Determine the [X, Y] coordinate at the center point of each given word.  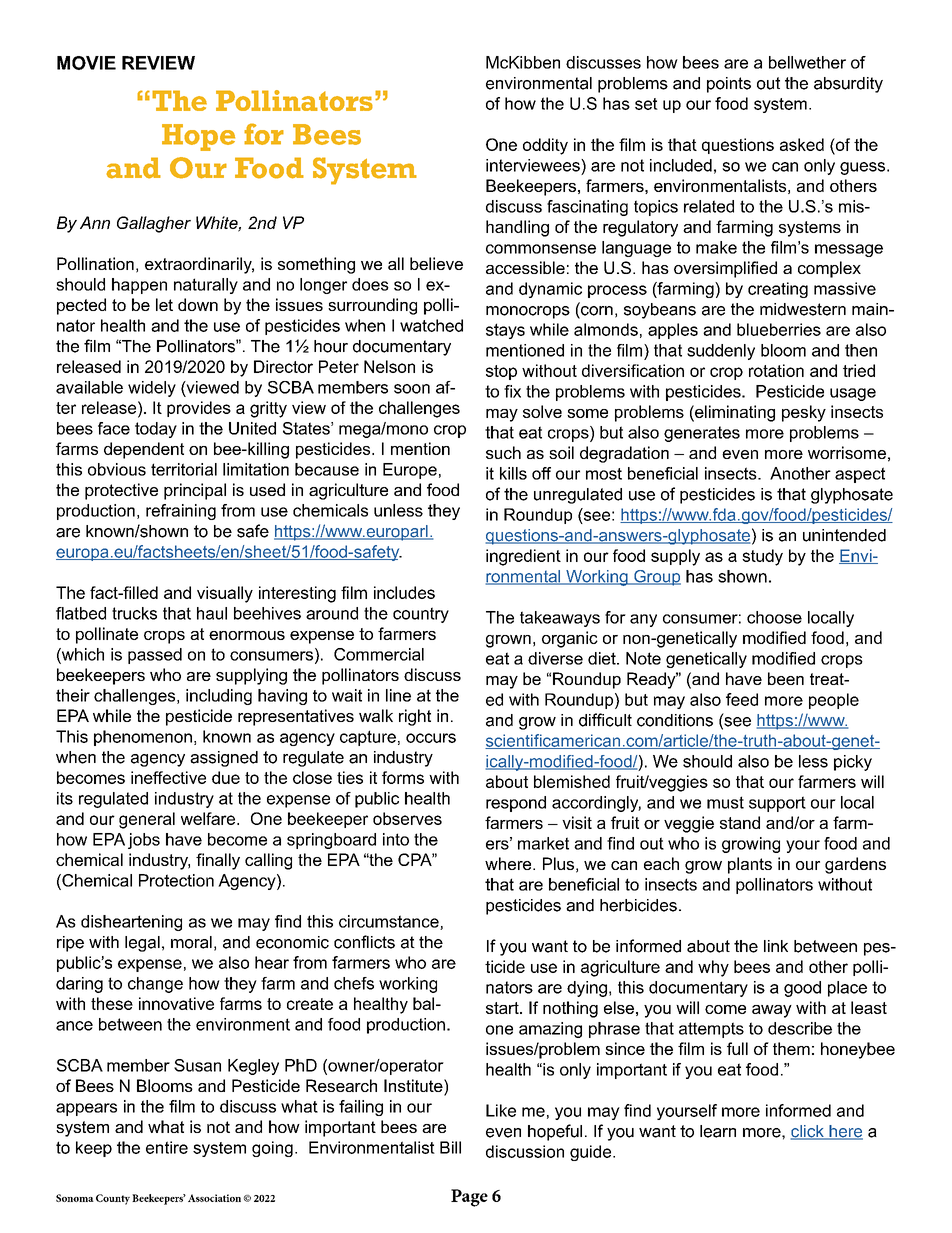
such [503, 452]
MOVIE [86, 63]
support [777, 804]
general [147, 820]
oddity [545, 146]
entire [167, 1147]
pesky [804, 413]
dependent [144, 450]
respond [516, 804]
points [729, 85]
